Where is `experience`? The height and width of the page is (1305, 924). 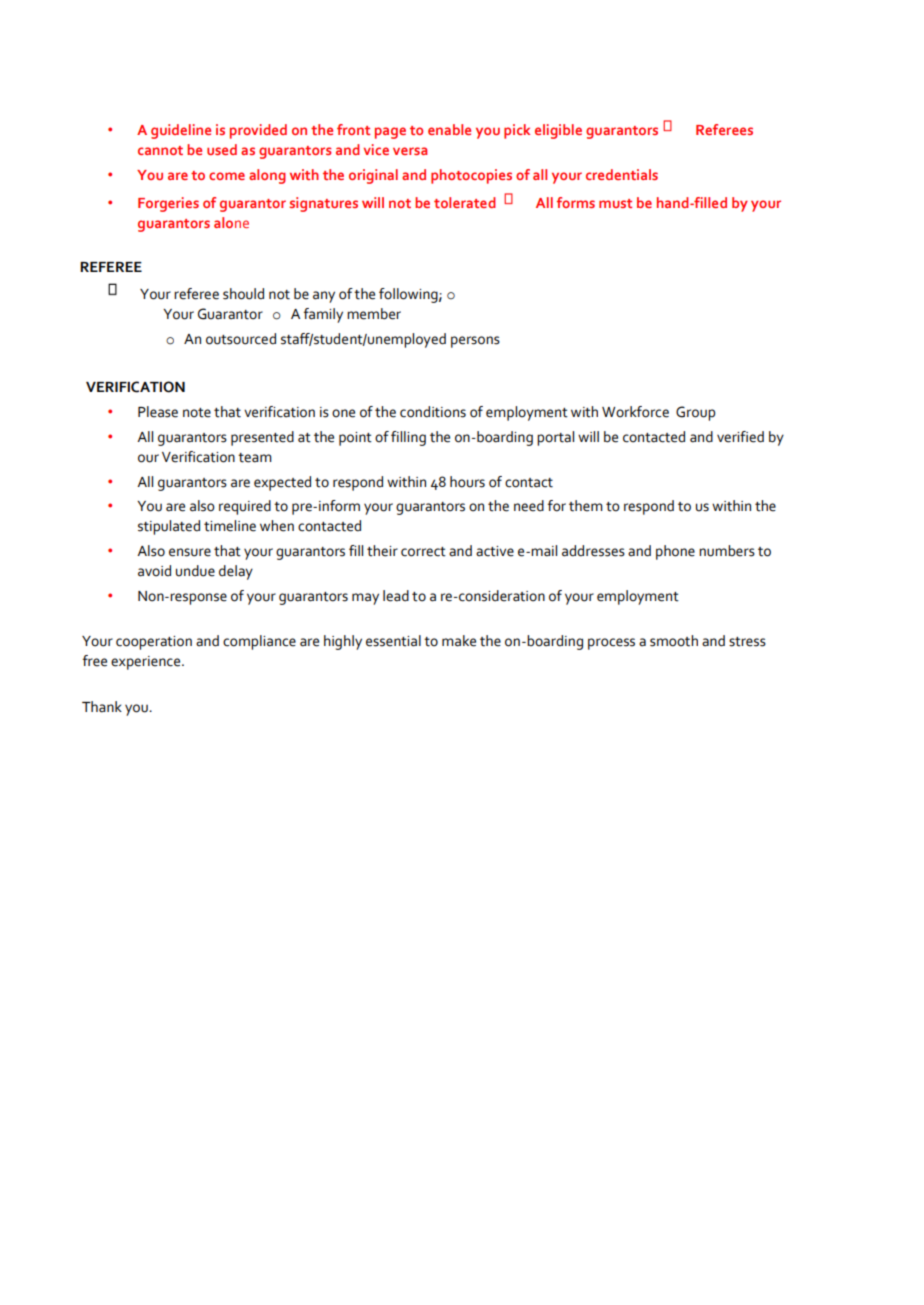
experience is located at coordinates (147, 663).
